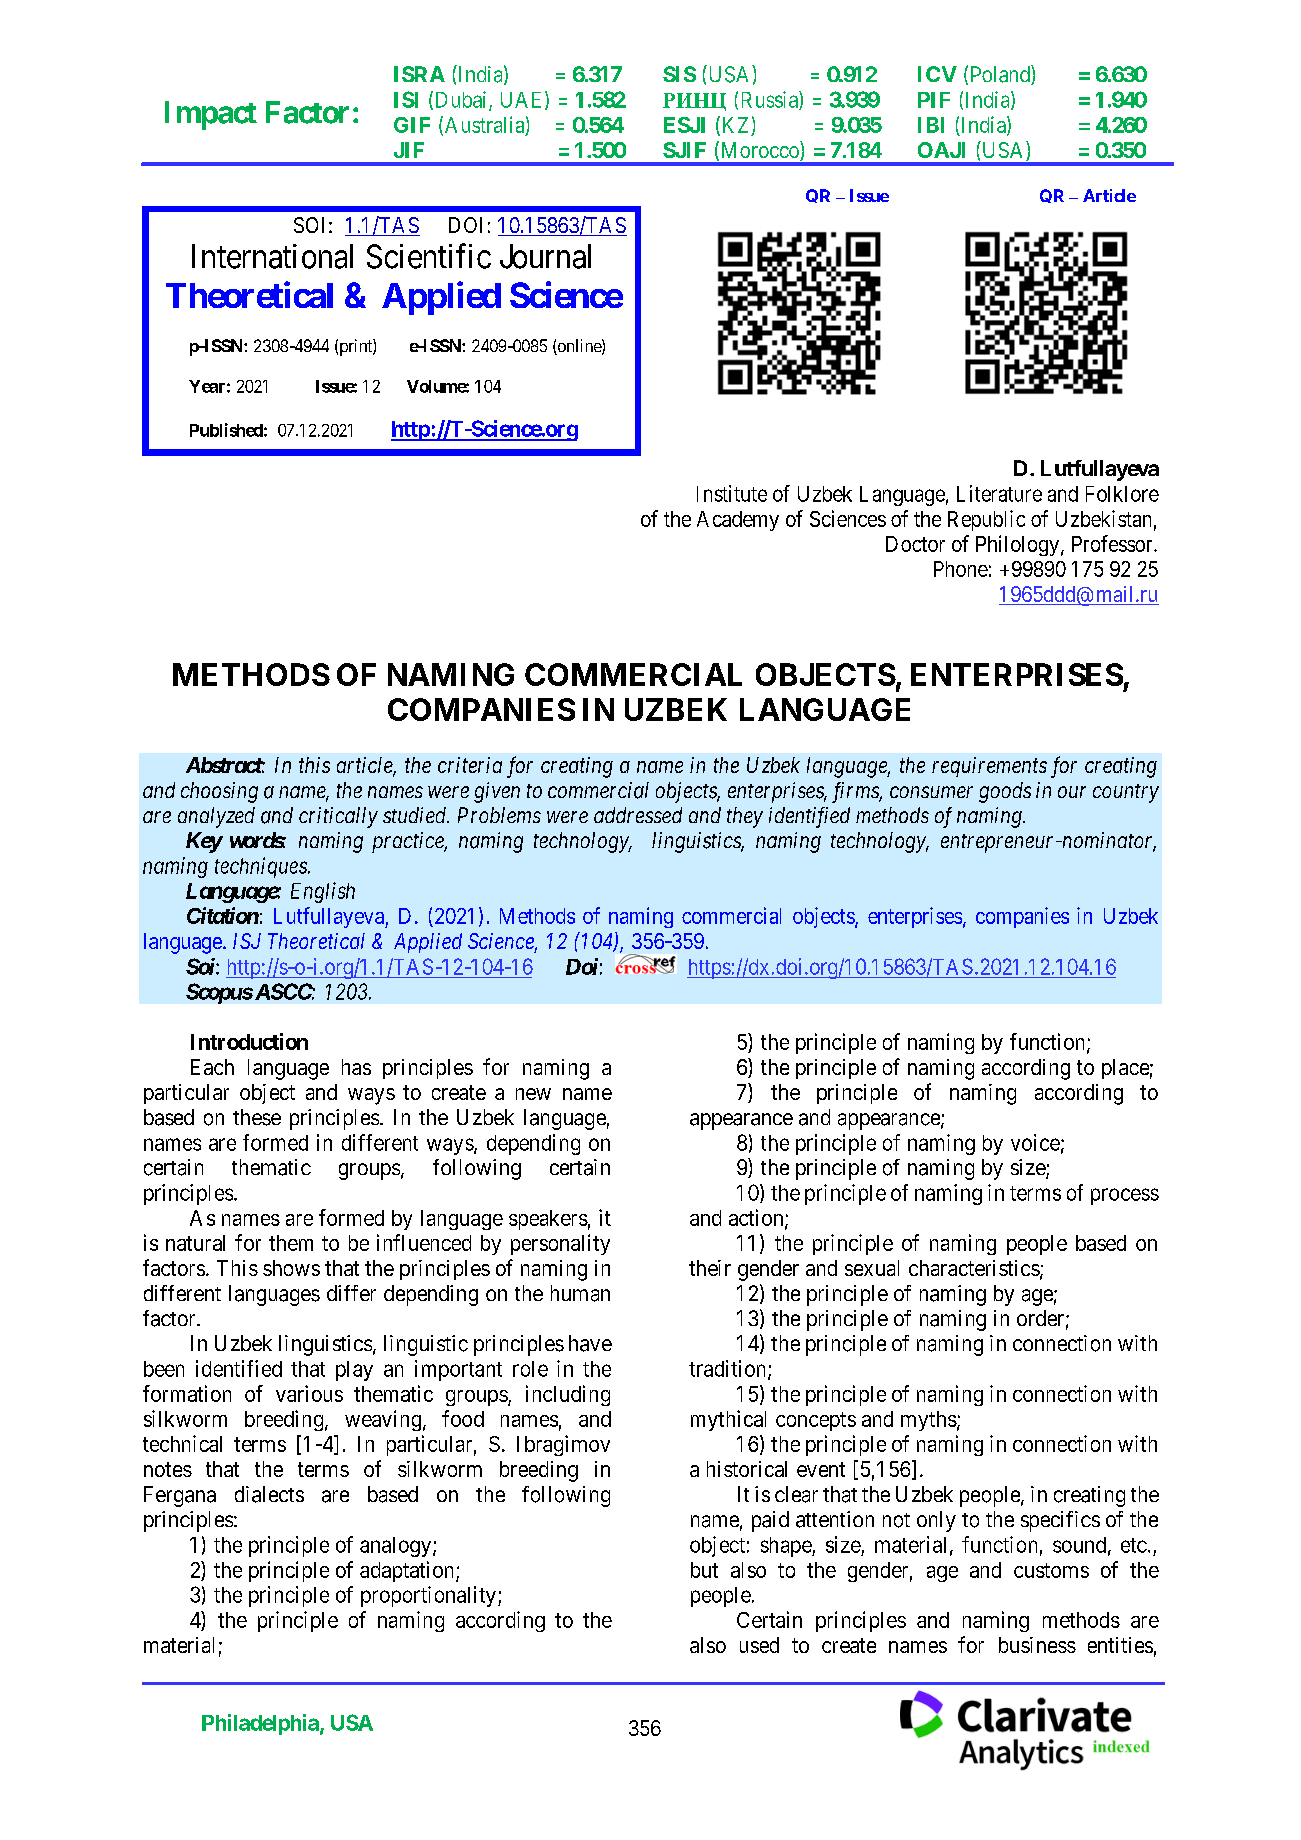 The height and width of the screenshot is (1840, 1301). What do you see at coordinates (999, 493) in the screenshot?
I see `Literature` at bounding box center [999, 493].
